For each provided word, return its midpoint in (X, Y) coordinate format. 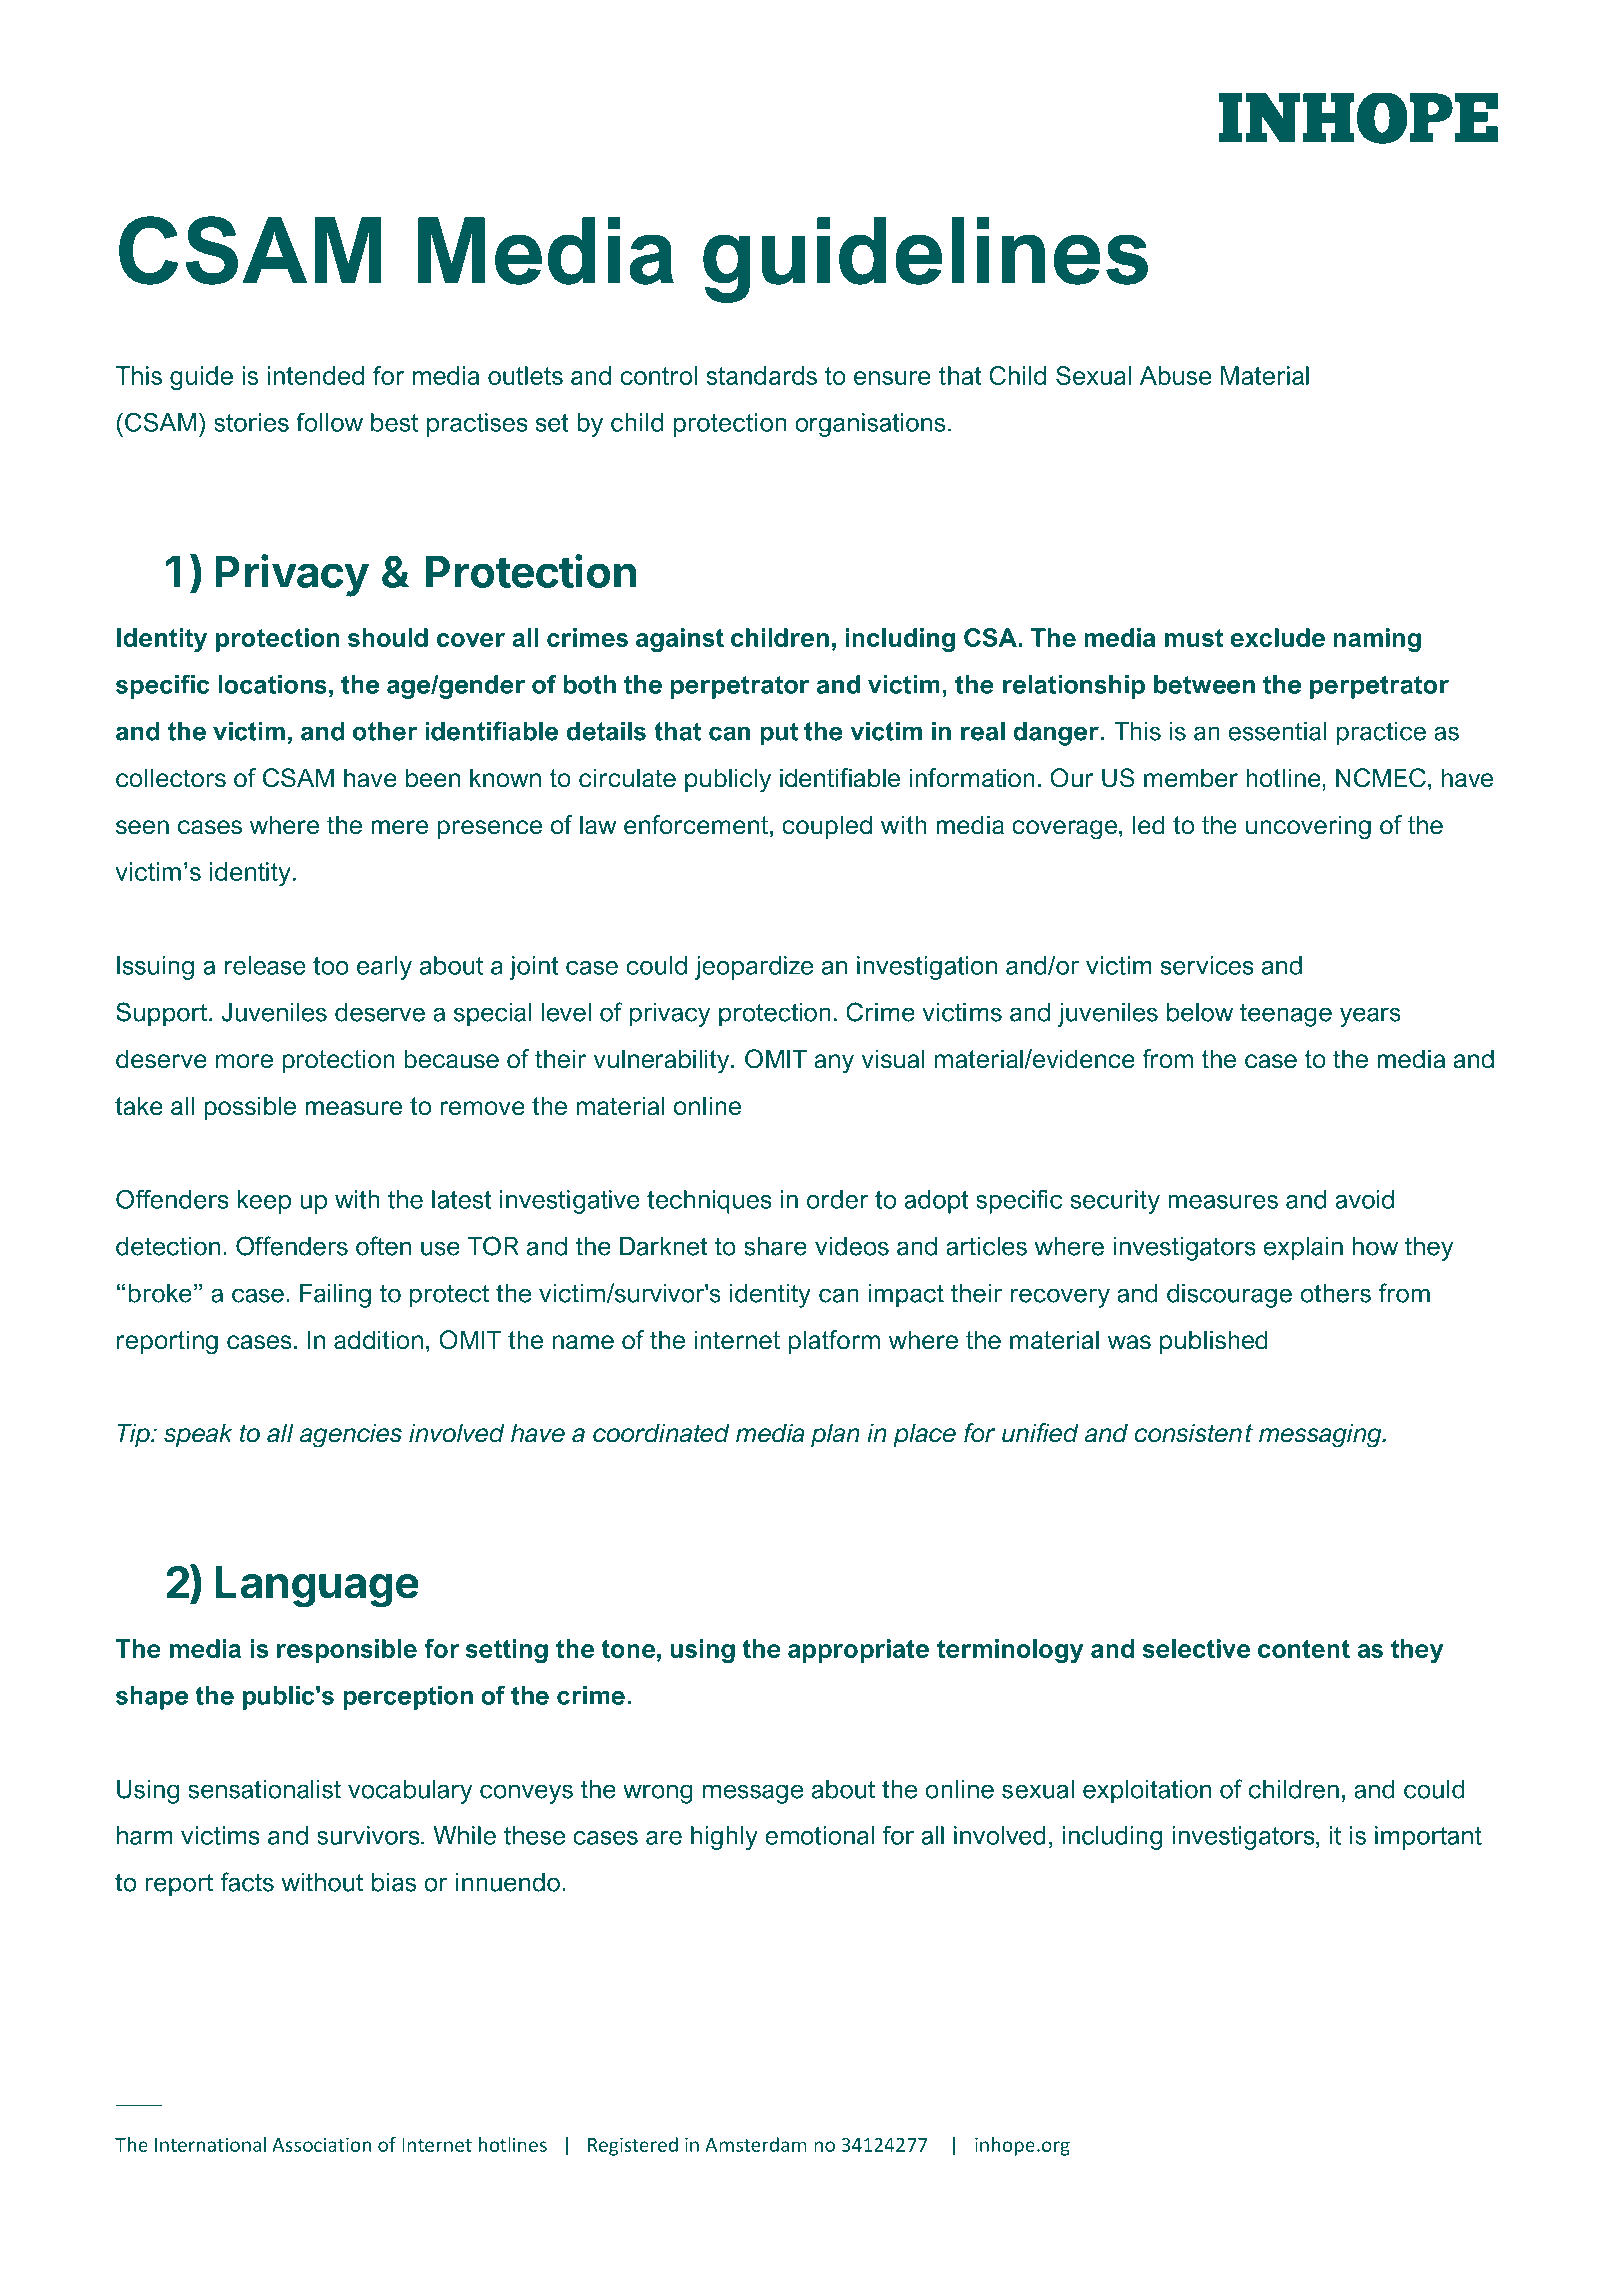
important (1428, 1838)
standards (761, 375)
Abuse (1176, 375)
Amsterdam (756, 2144)
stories (251, 422)
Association (321, 2144)
